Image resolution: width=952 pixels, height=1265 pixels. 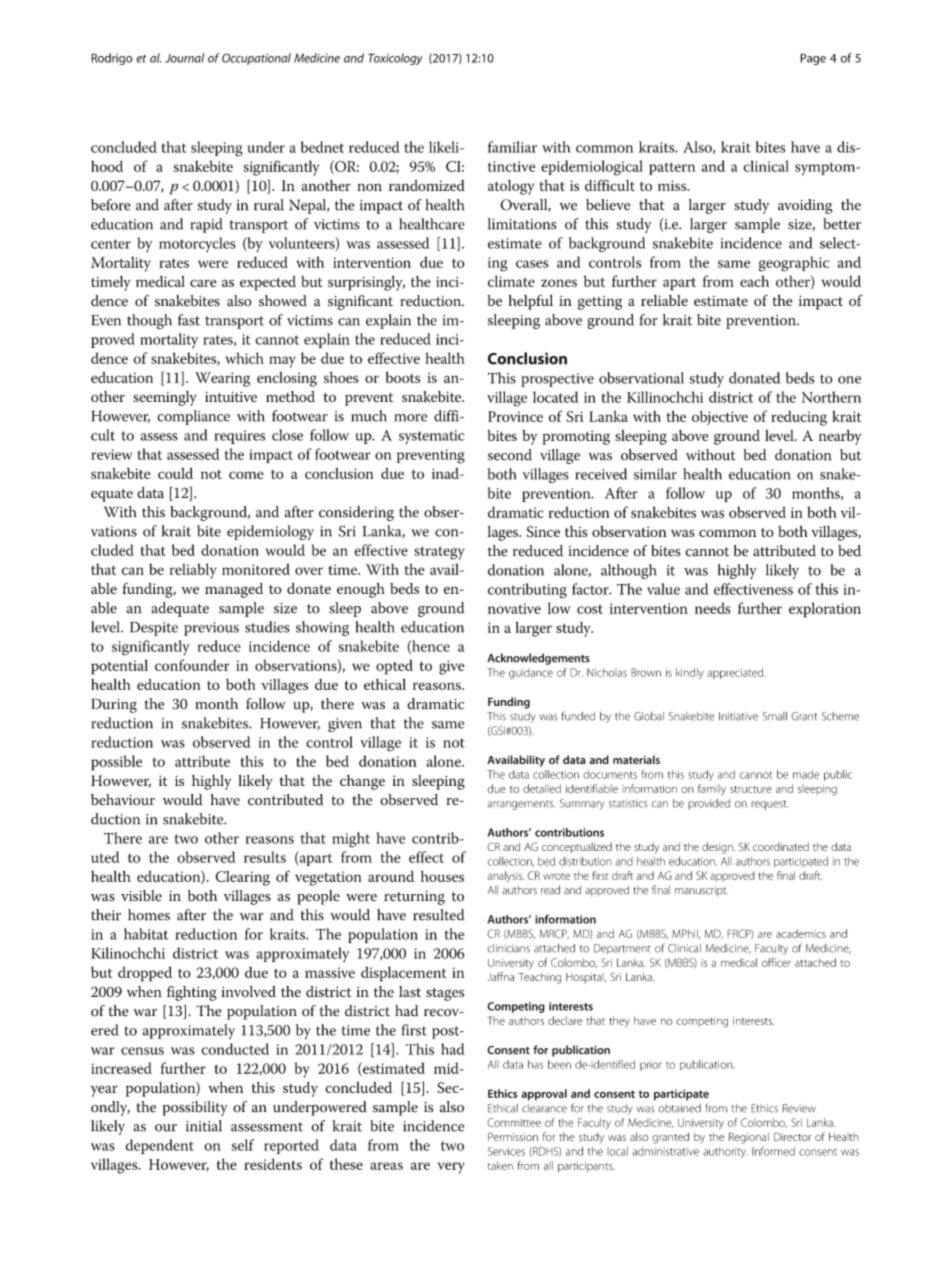 I want to click on needs, so click(x=713, y=608).
